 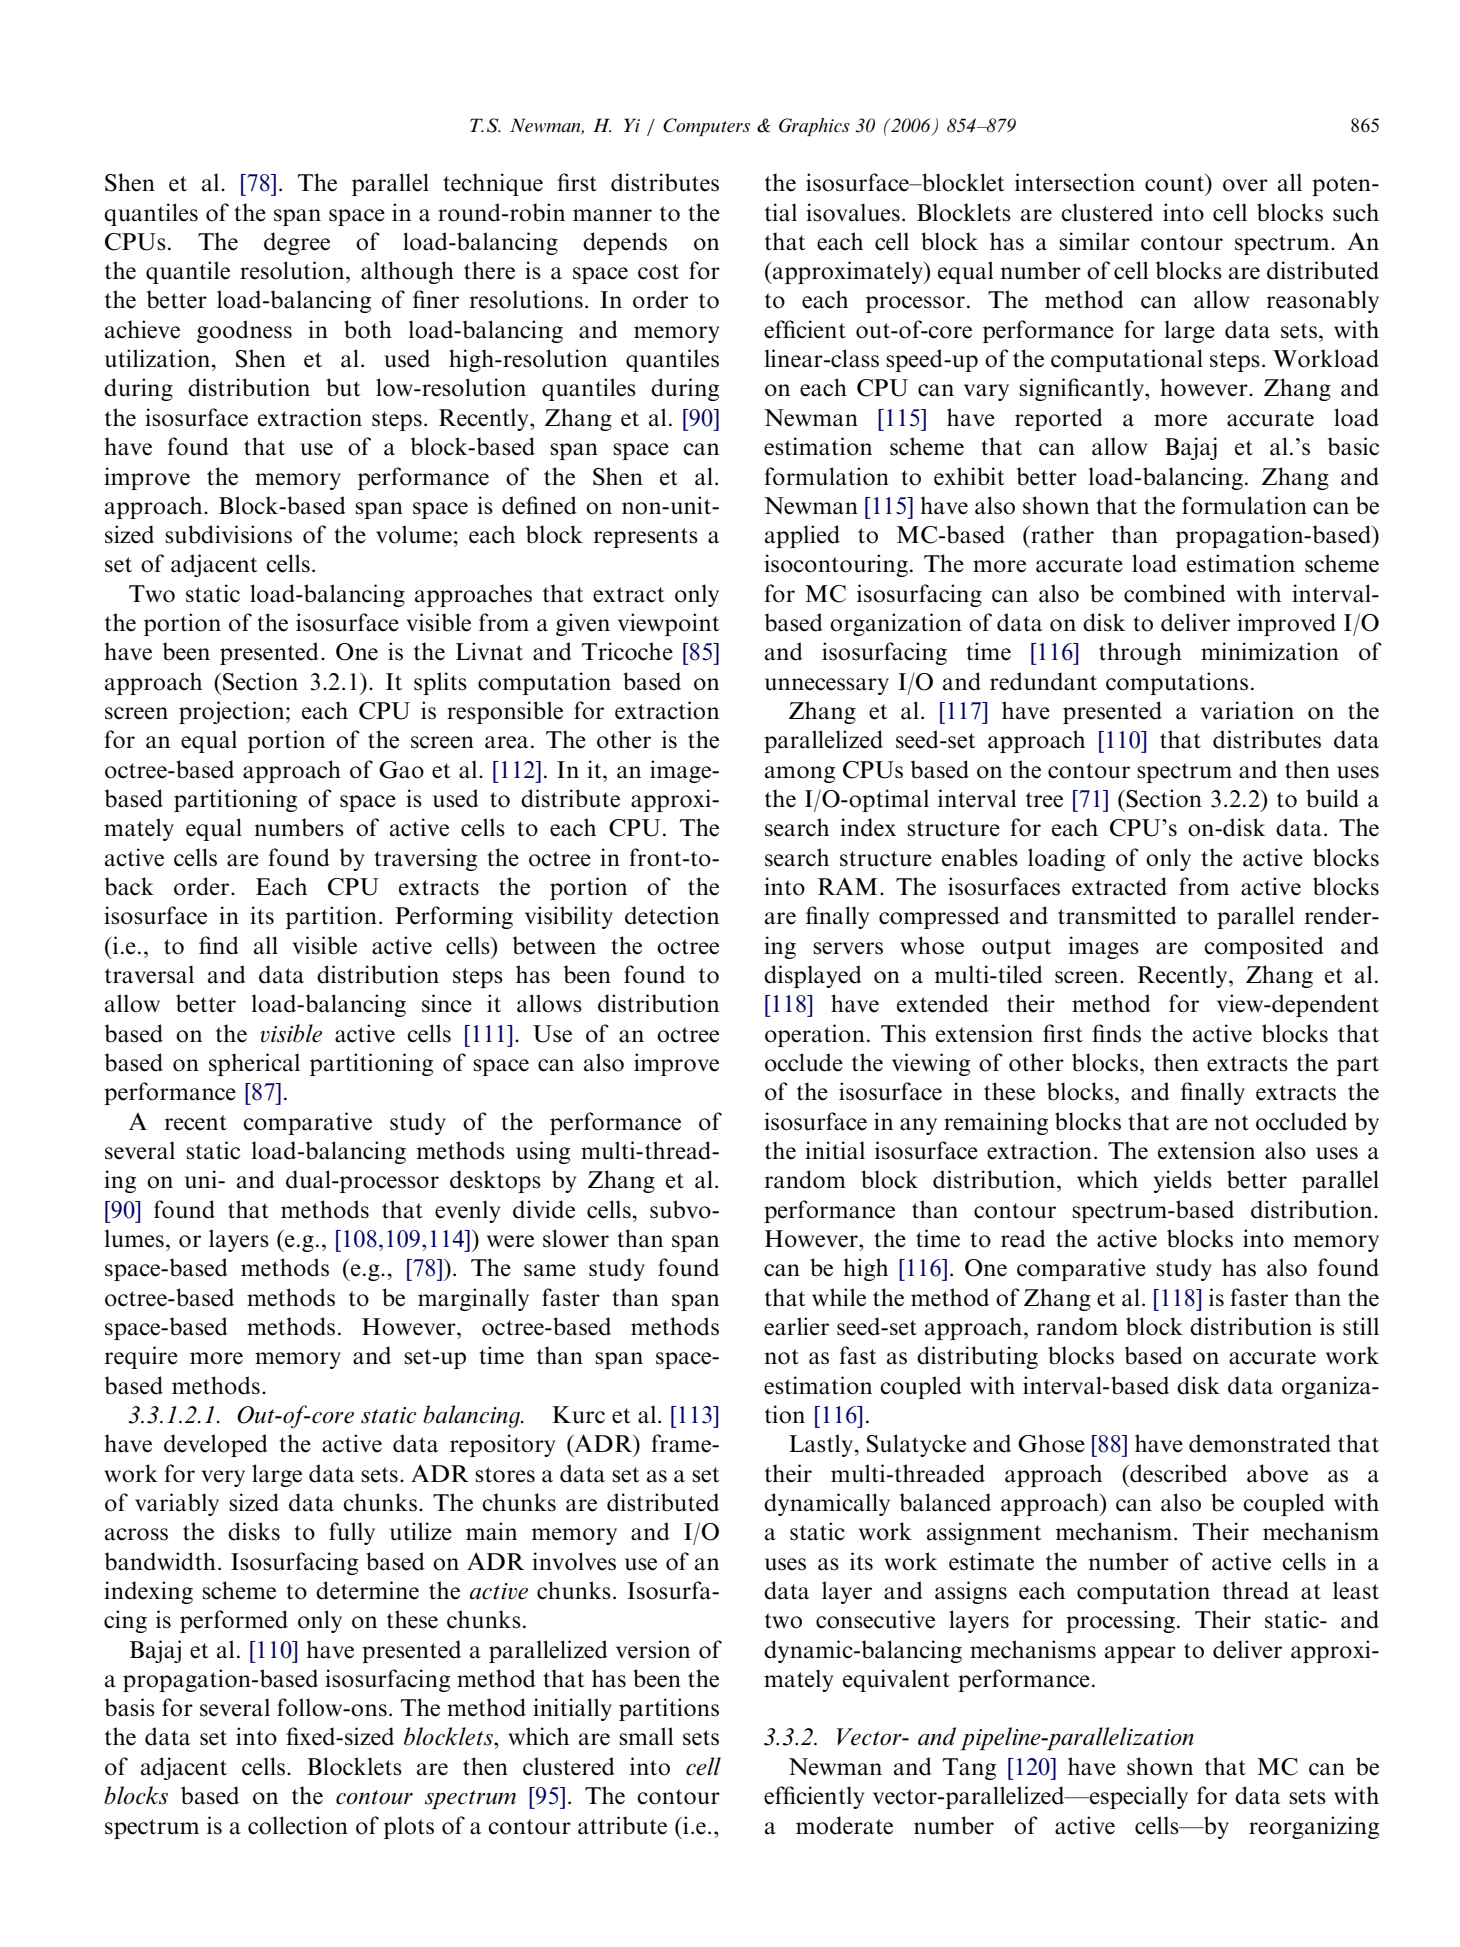 What do you see at coordinates (1175, 593) in the screenshot?
I see `combined` at bounding box center [1175, 593].
